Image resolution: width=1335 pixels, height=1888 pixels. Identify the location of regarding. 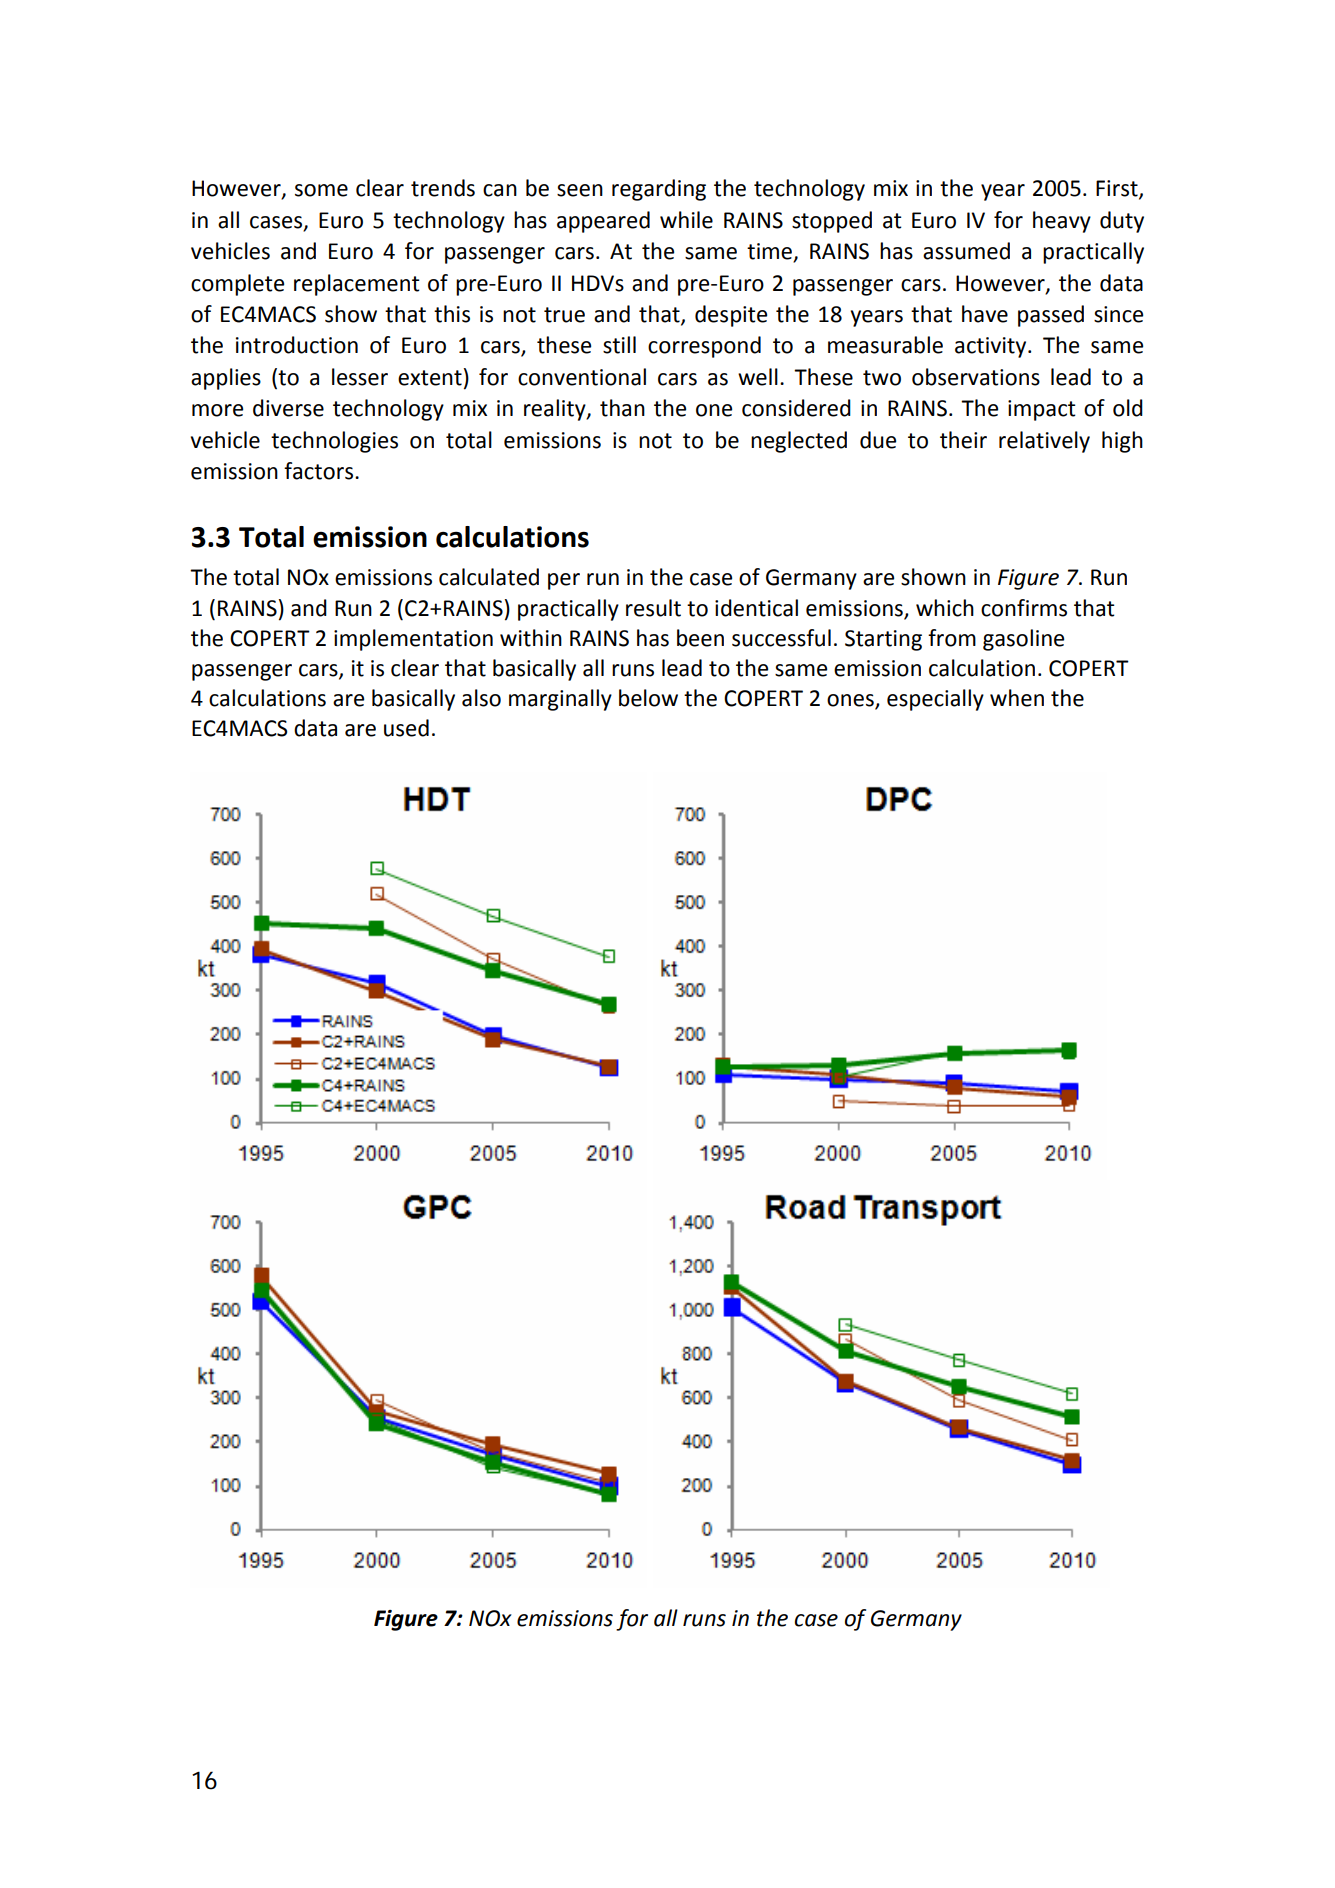
(659, 190).
